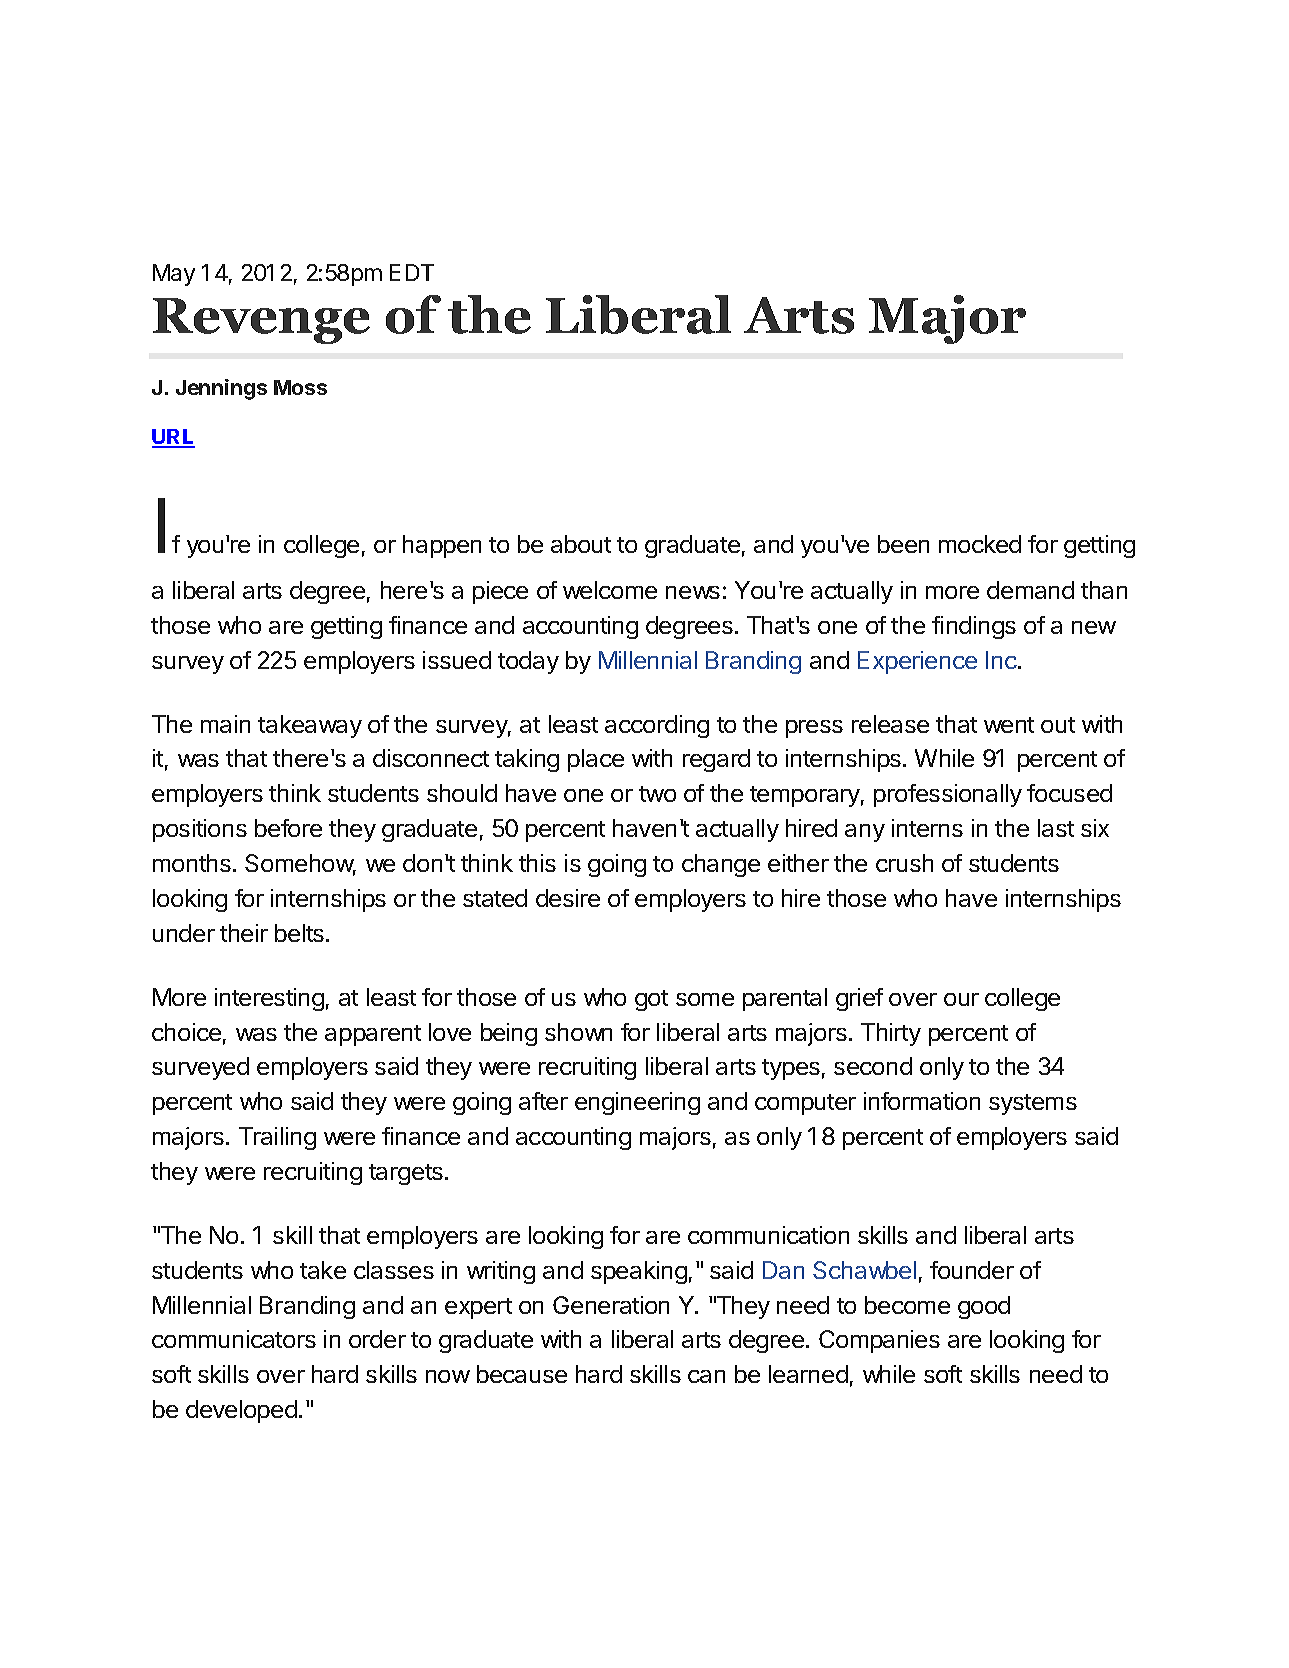 The height and width of the page is (1668, 1289). What do you see at coordinates (980, 544) in the page?
I see `mocked` at bounding box center [980, 544].
